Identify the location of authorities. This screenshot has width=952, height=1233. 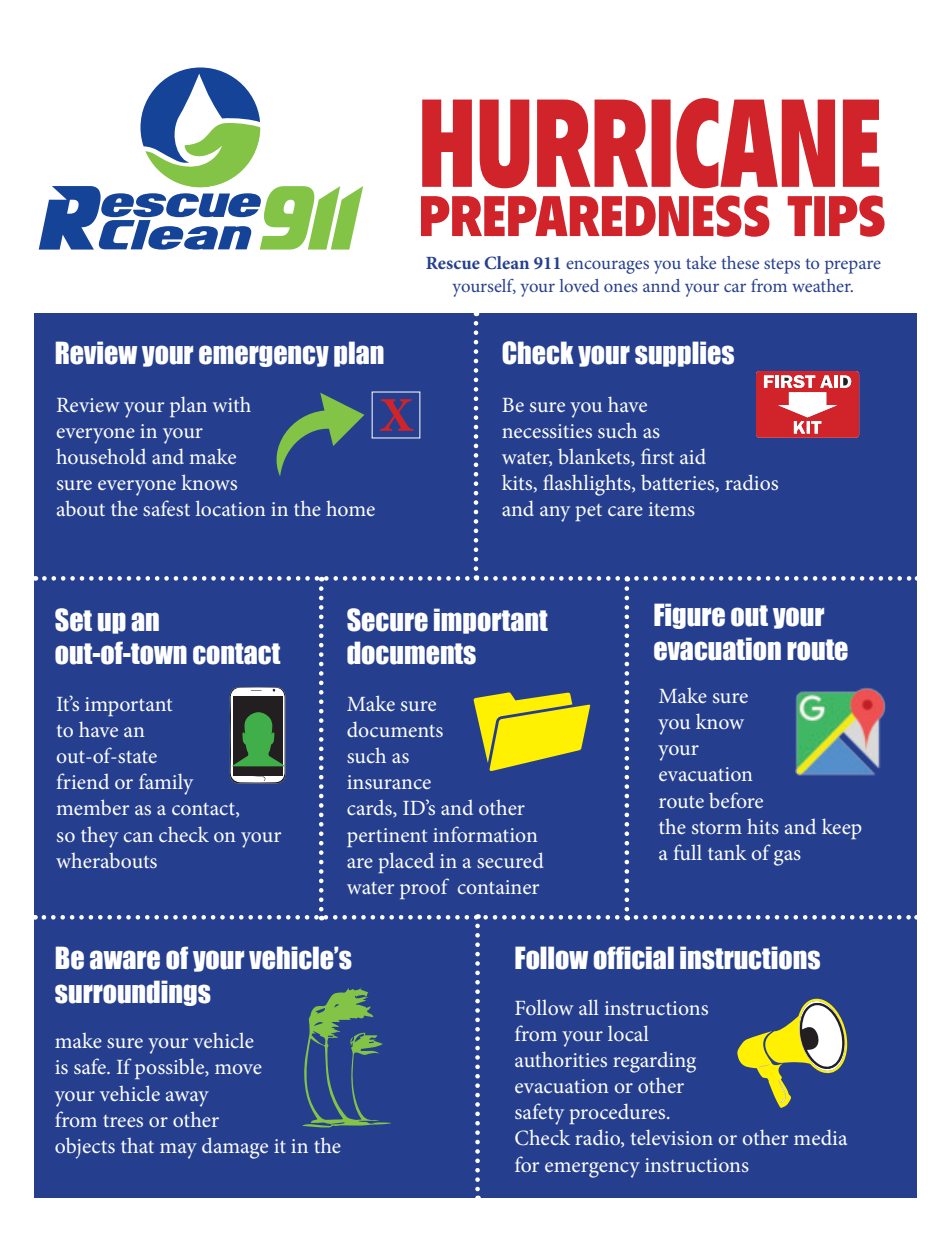
(561, 1059).
